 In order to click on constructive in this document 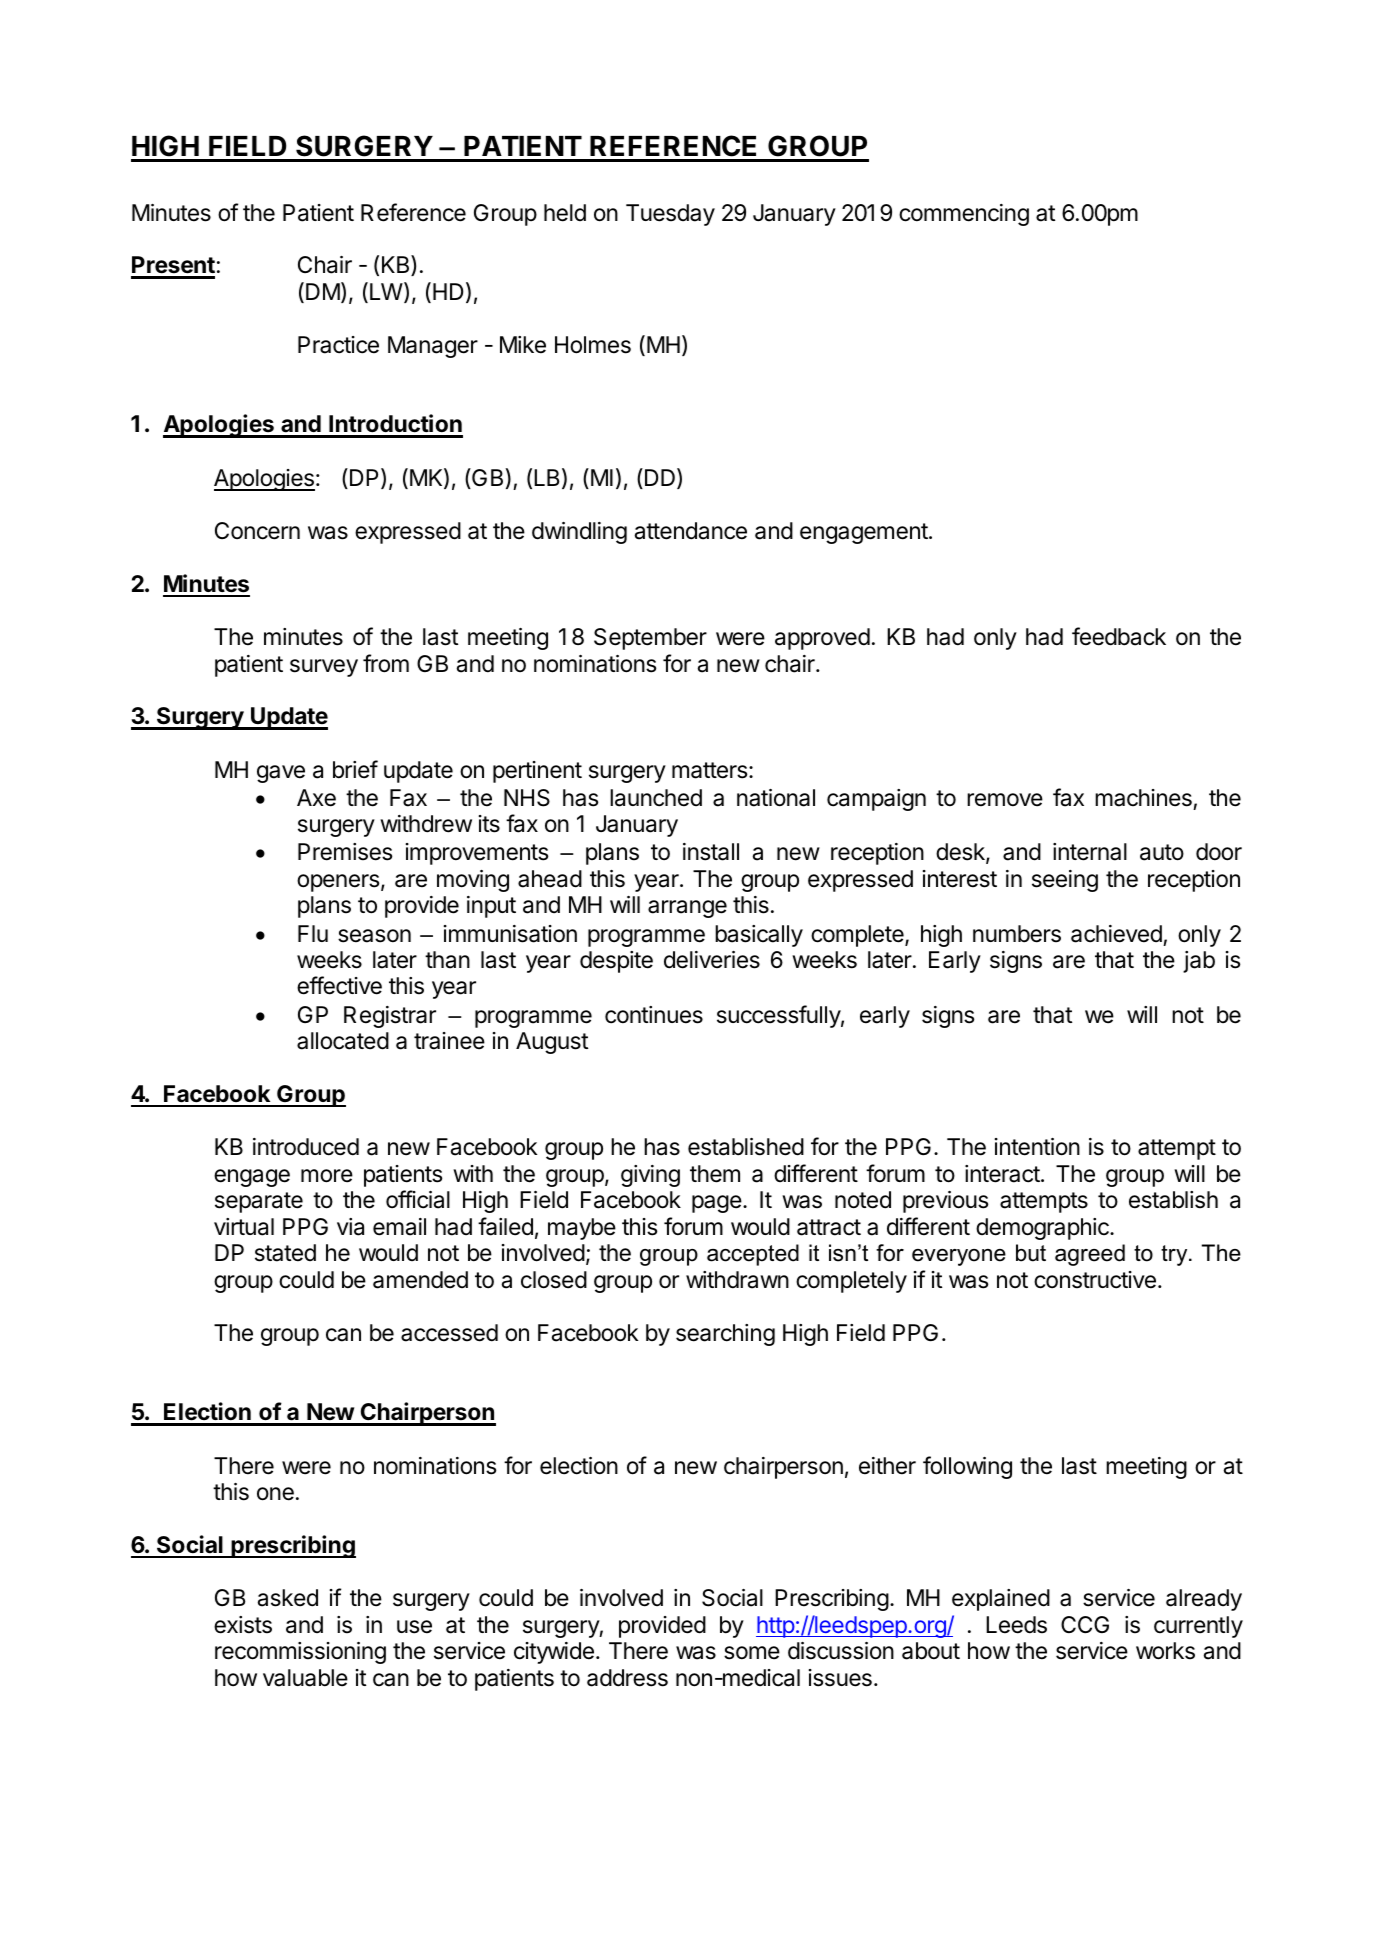, I will do `click(1095, 1280)`.
